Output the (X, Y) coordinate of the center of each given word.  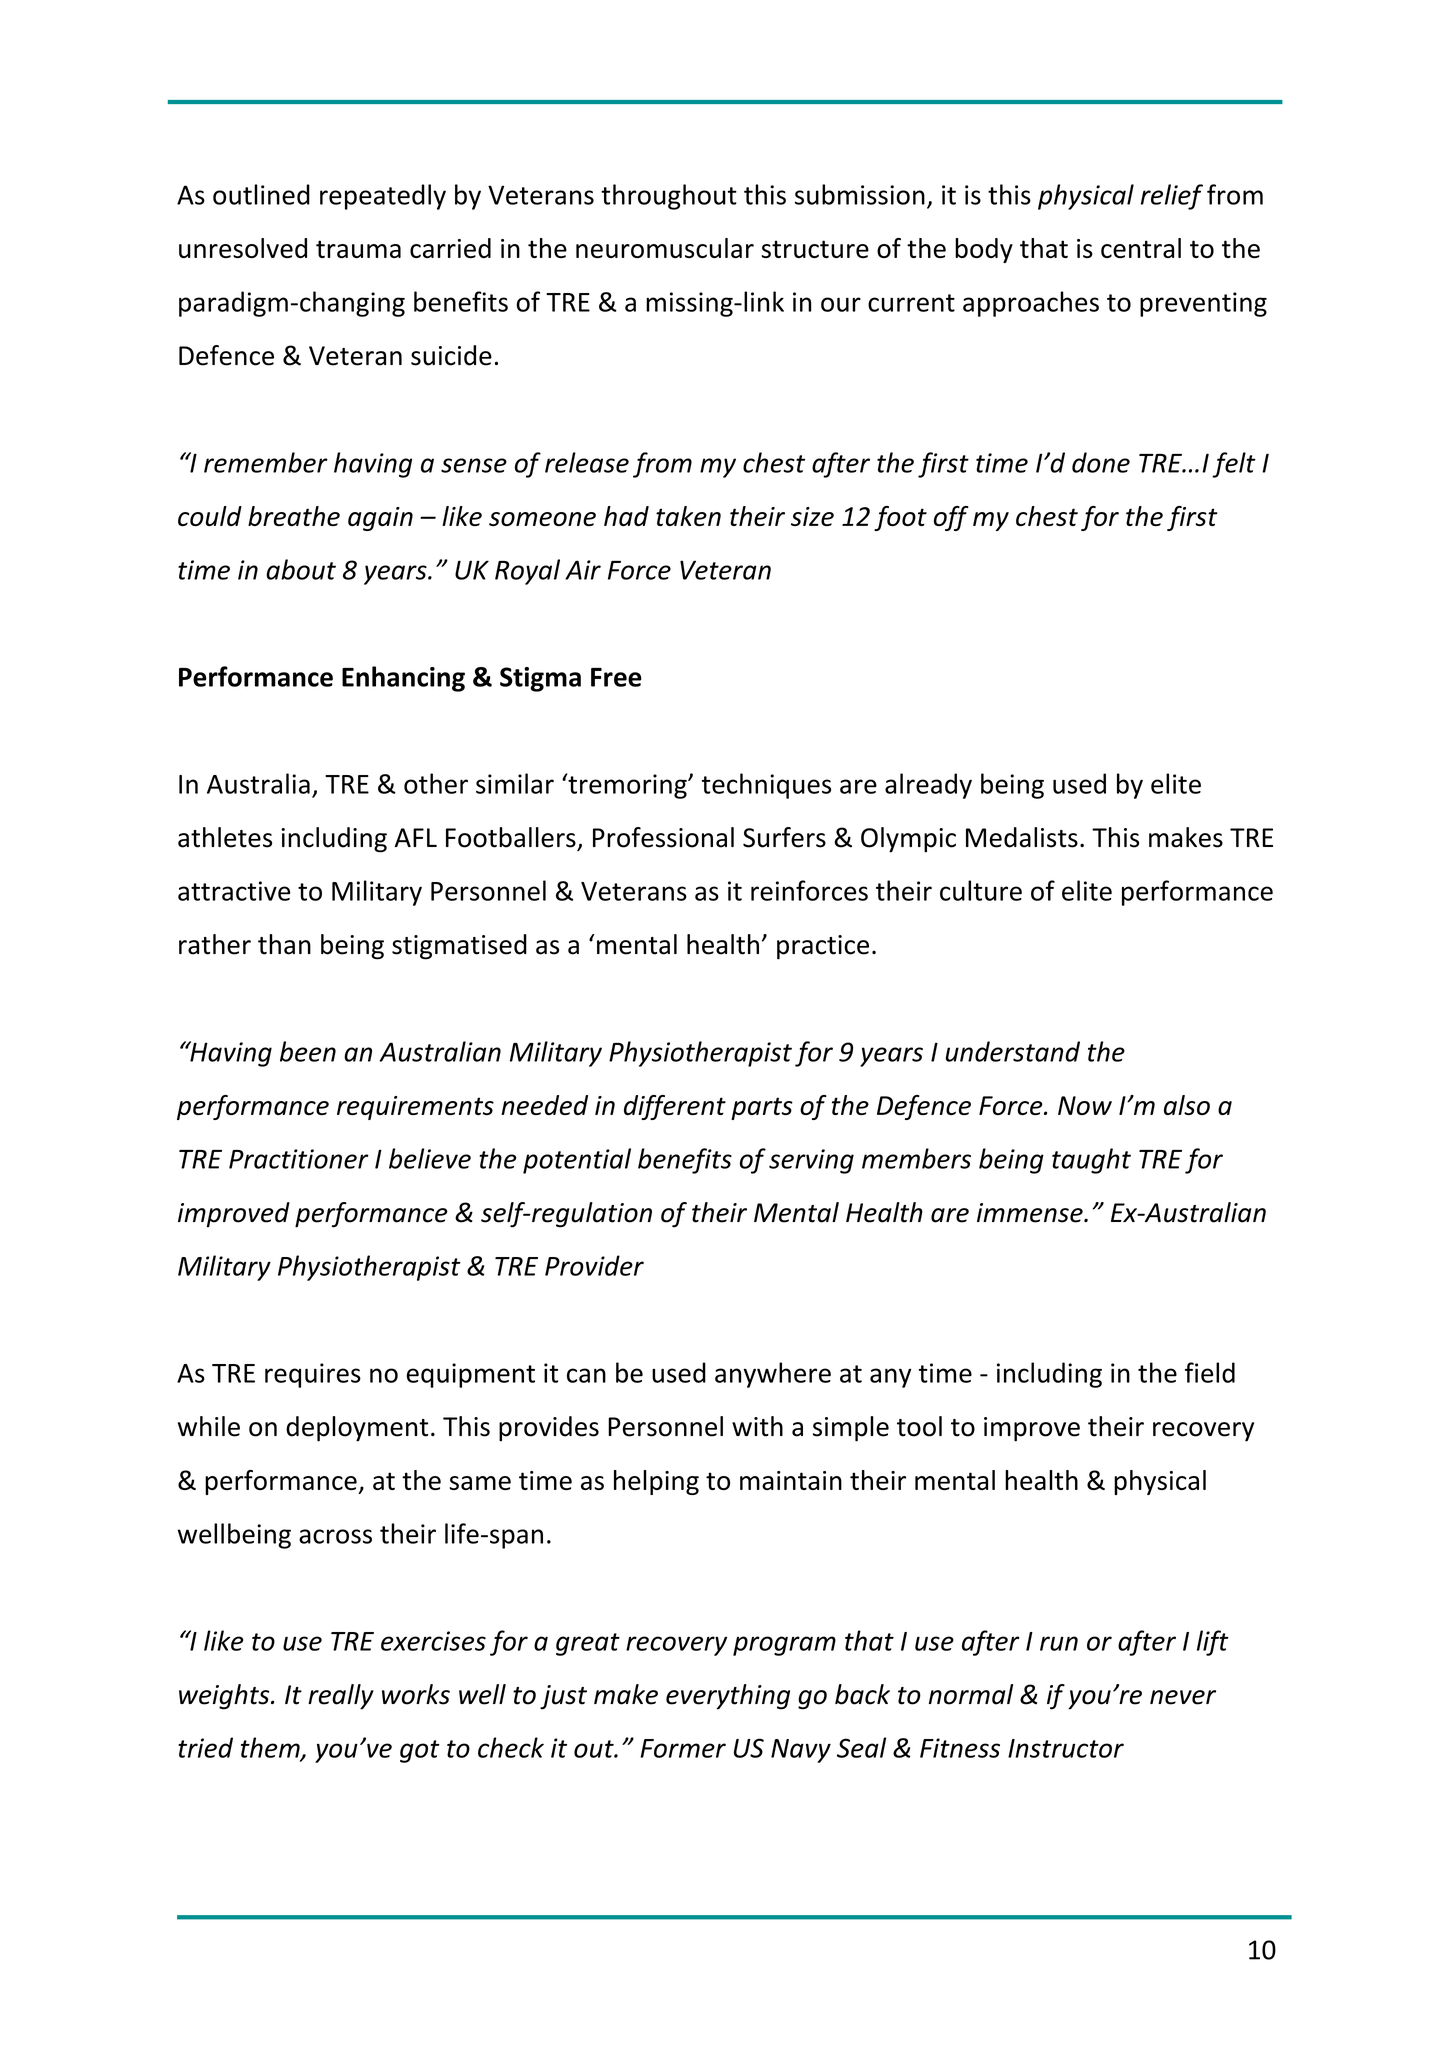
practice (823, 947)
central (1141, 248)
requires (313, 1375)
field (1210, 1372)
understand (1013, 1051)
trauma (358, 249)
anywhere (773, 1375)
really (341, 1697)
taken (688, 516)
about (301, 569)
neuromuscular (665, 248)
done (1101, 462)
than (284, 944)
